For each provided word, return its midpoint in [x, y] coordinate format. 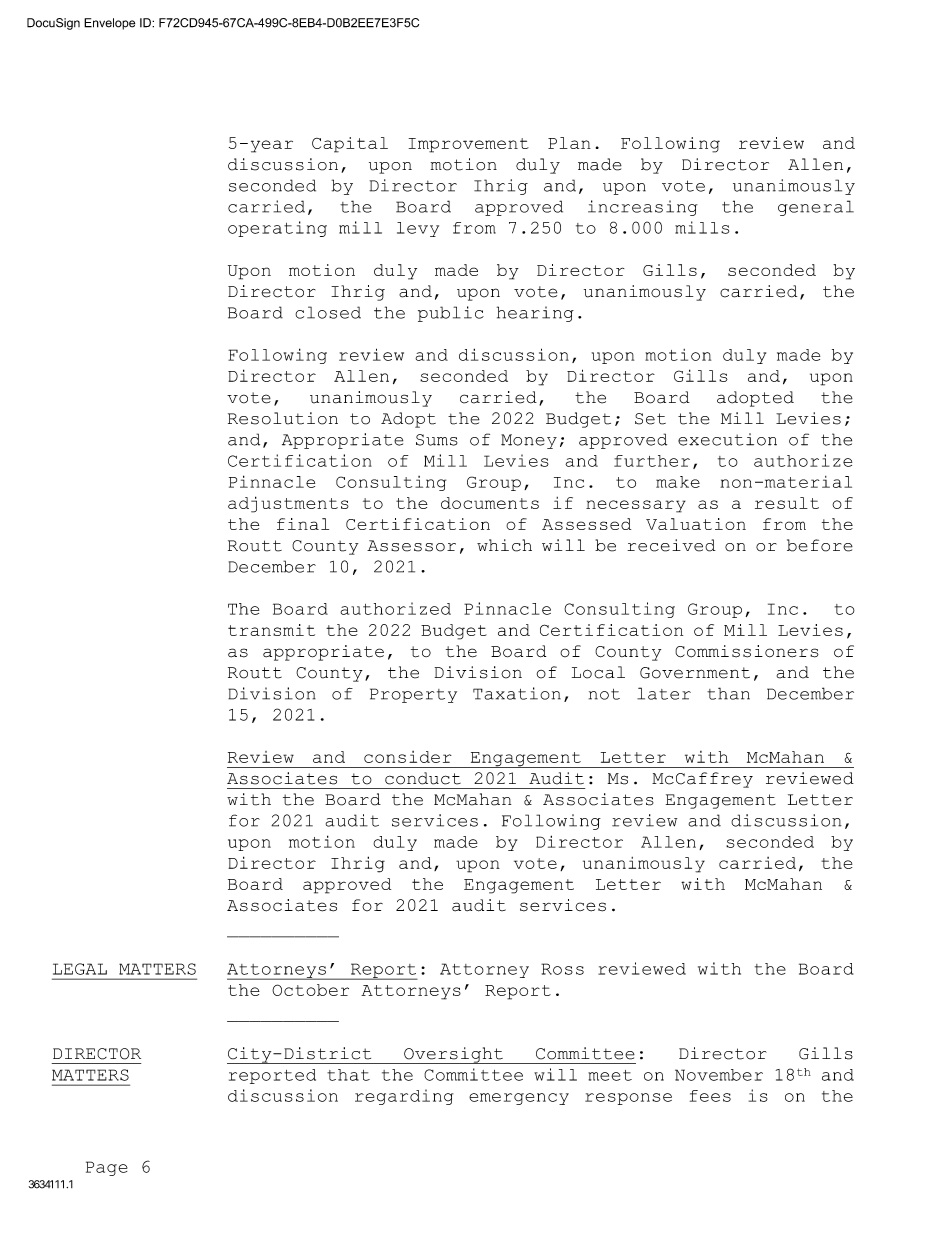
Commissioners [747, 651]
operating [277, 229]
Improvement [469, 145]
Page [107, 1168]
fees [710, 1096]
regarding [404, 1097]
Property [413, 695]
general [816, 208]
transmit [271, 630]
